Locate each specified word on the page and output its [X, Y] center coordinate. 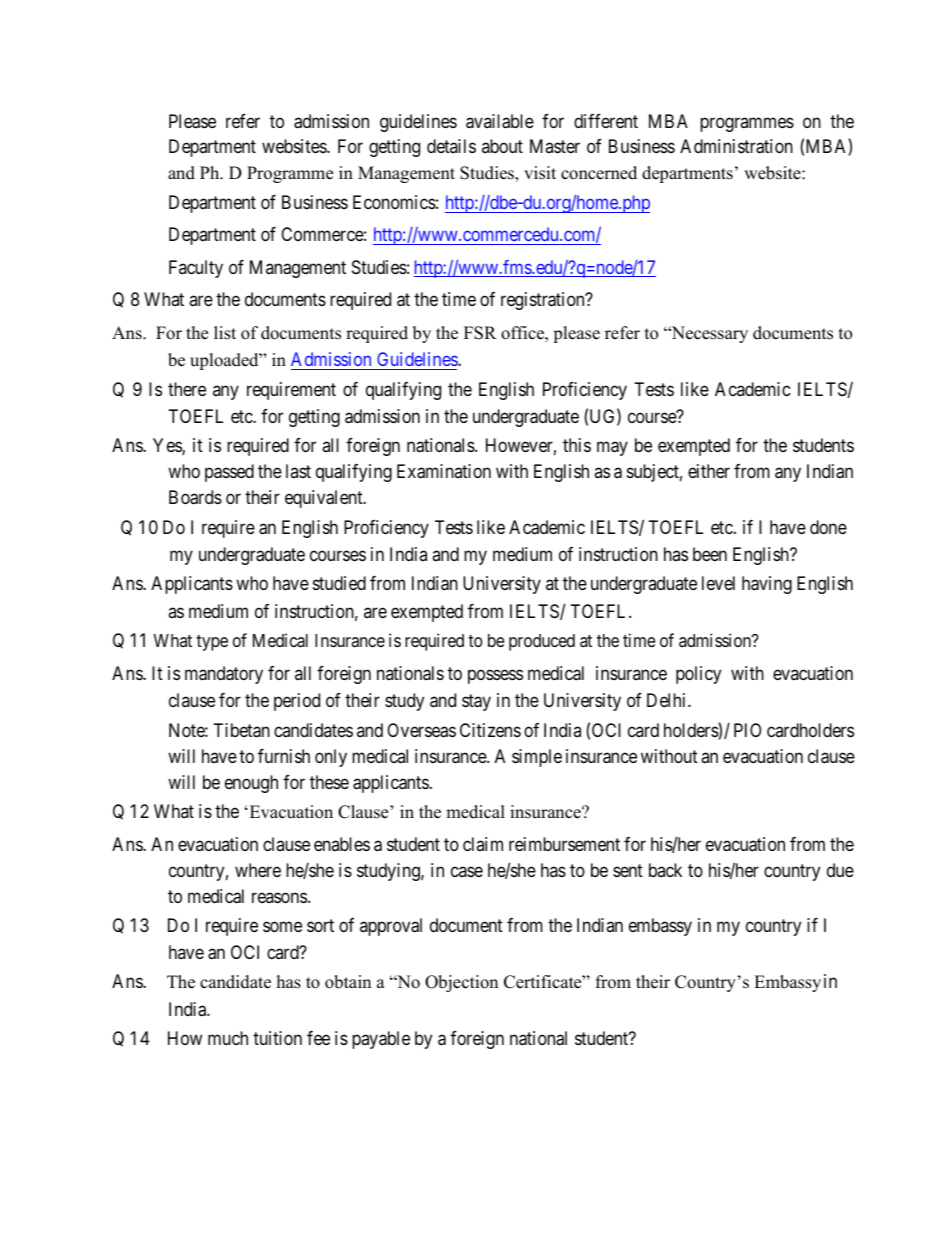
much [228, 1038]
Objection [461, 983]
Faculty [196, 269]
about [502, 146]
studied [339, 583]
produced [542, 642]
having [767, 585]
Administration [736, 146]
